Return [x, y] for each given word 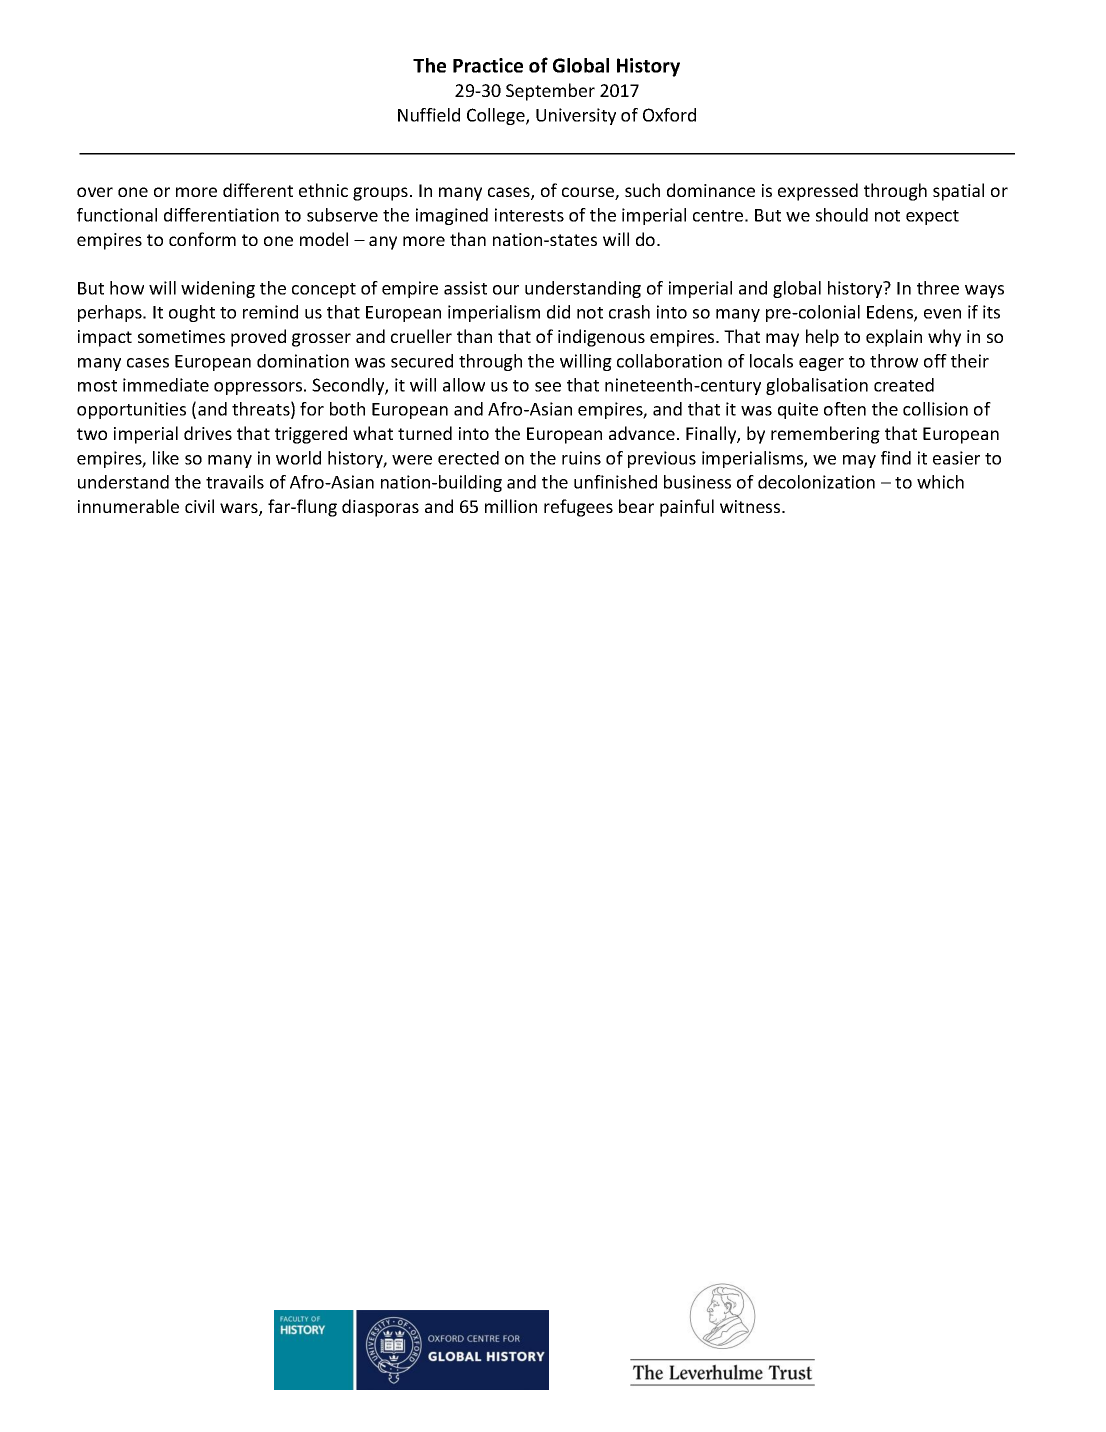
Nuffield [429, 115]
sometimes [181, 336]
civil [199, 506]
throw [894, 361]
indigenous [601, 338]
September [550, 92]
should [842, 215]
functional [117, 215]
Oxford [669, 115]
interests [529, 215]
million [511, 506]
